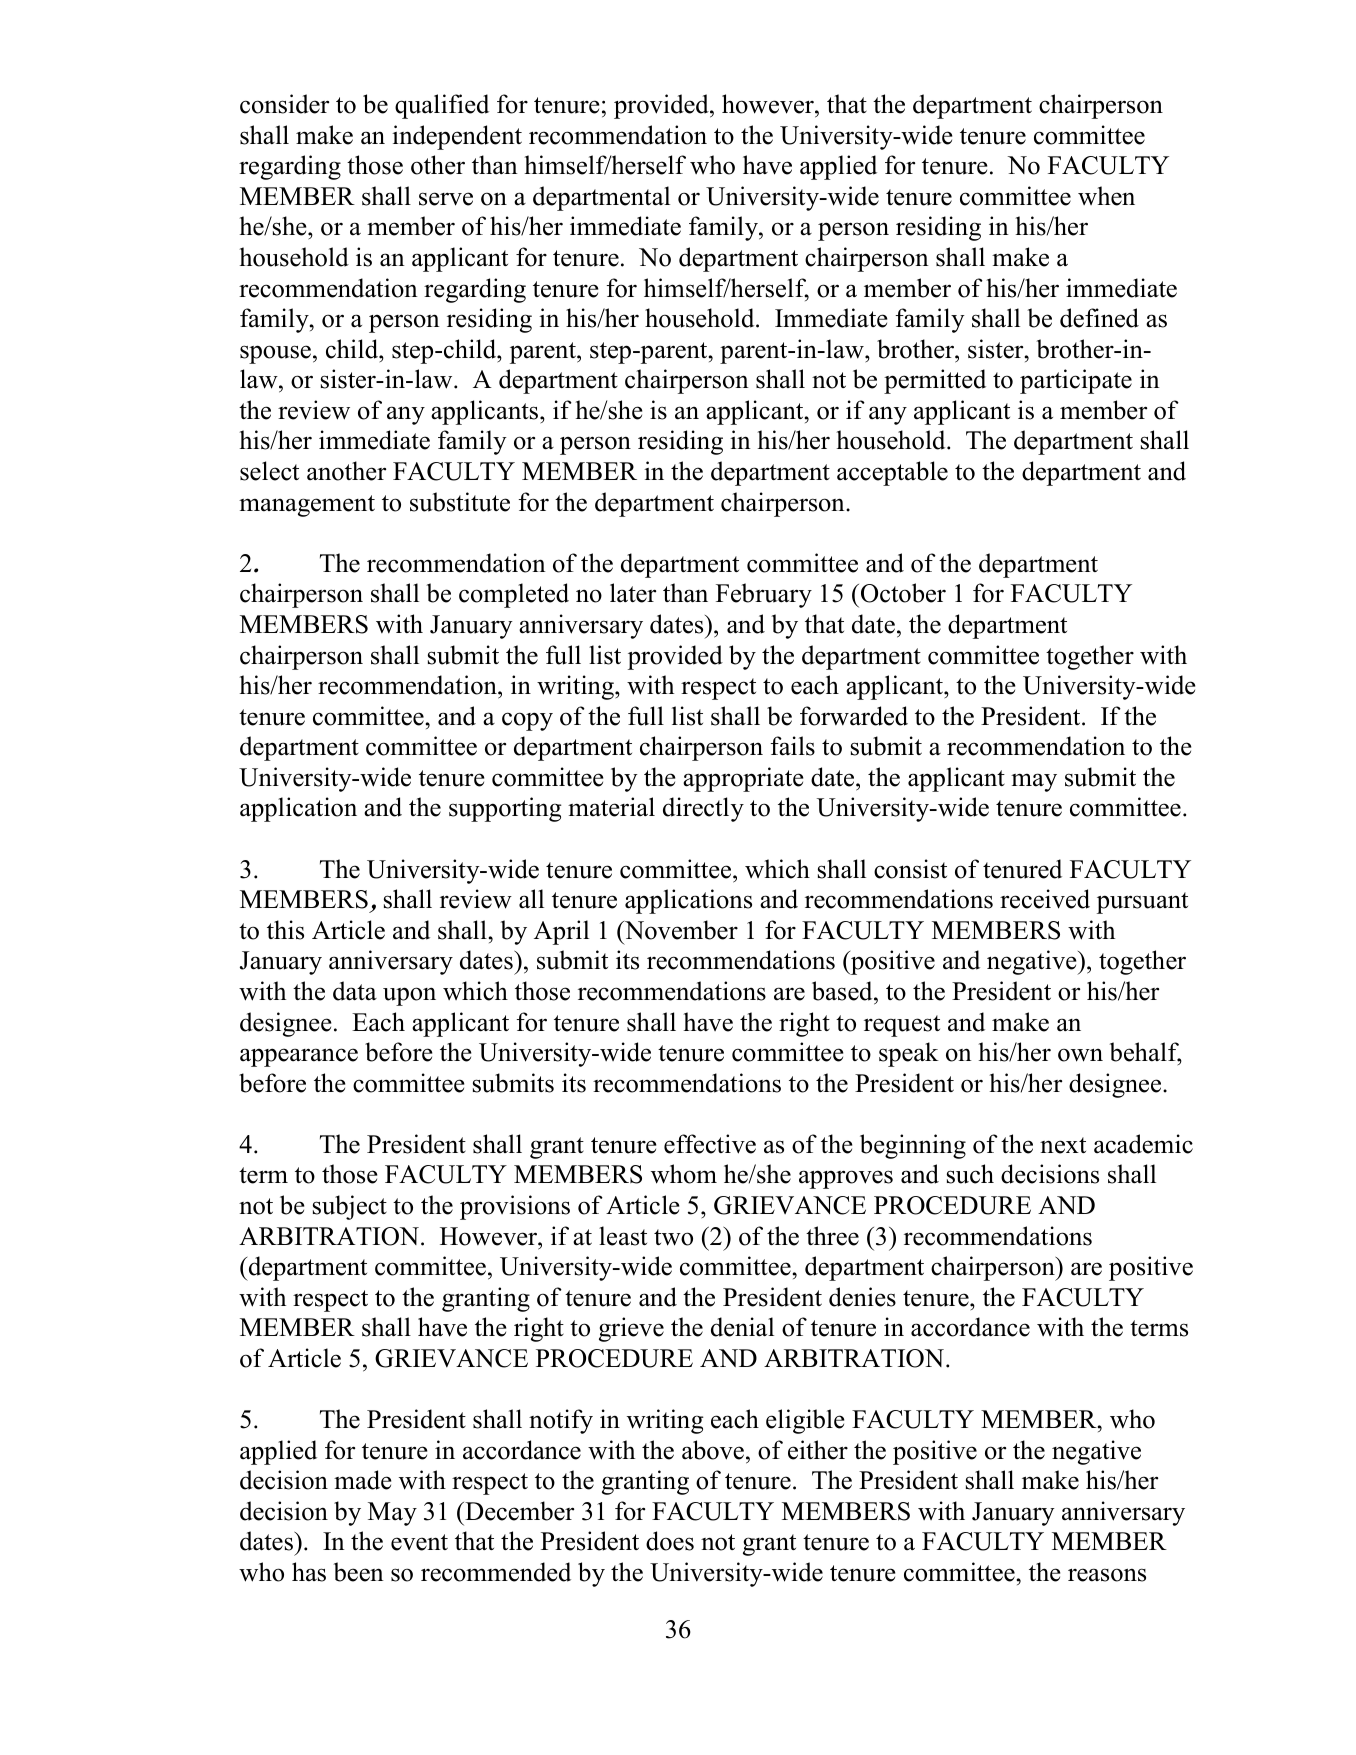 Image resolution: width=1356 pixels, height=1755 pixels. I want to click on when, so click(1106, 196).
